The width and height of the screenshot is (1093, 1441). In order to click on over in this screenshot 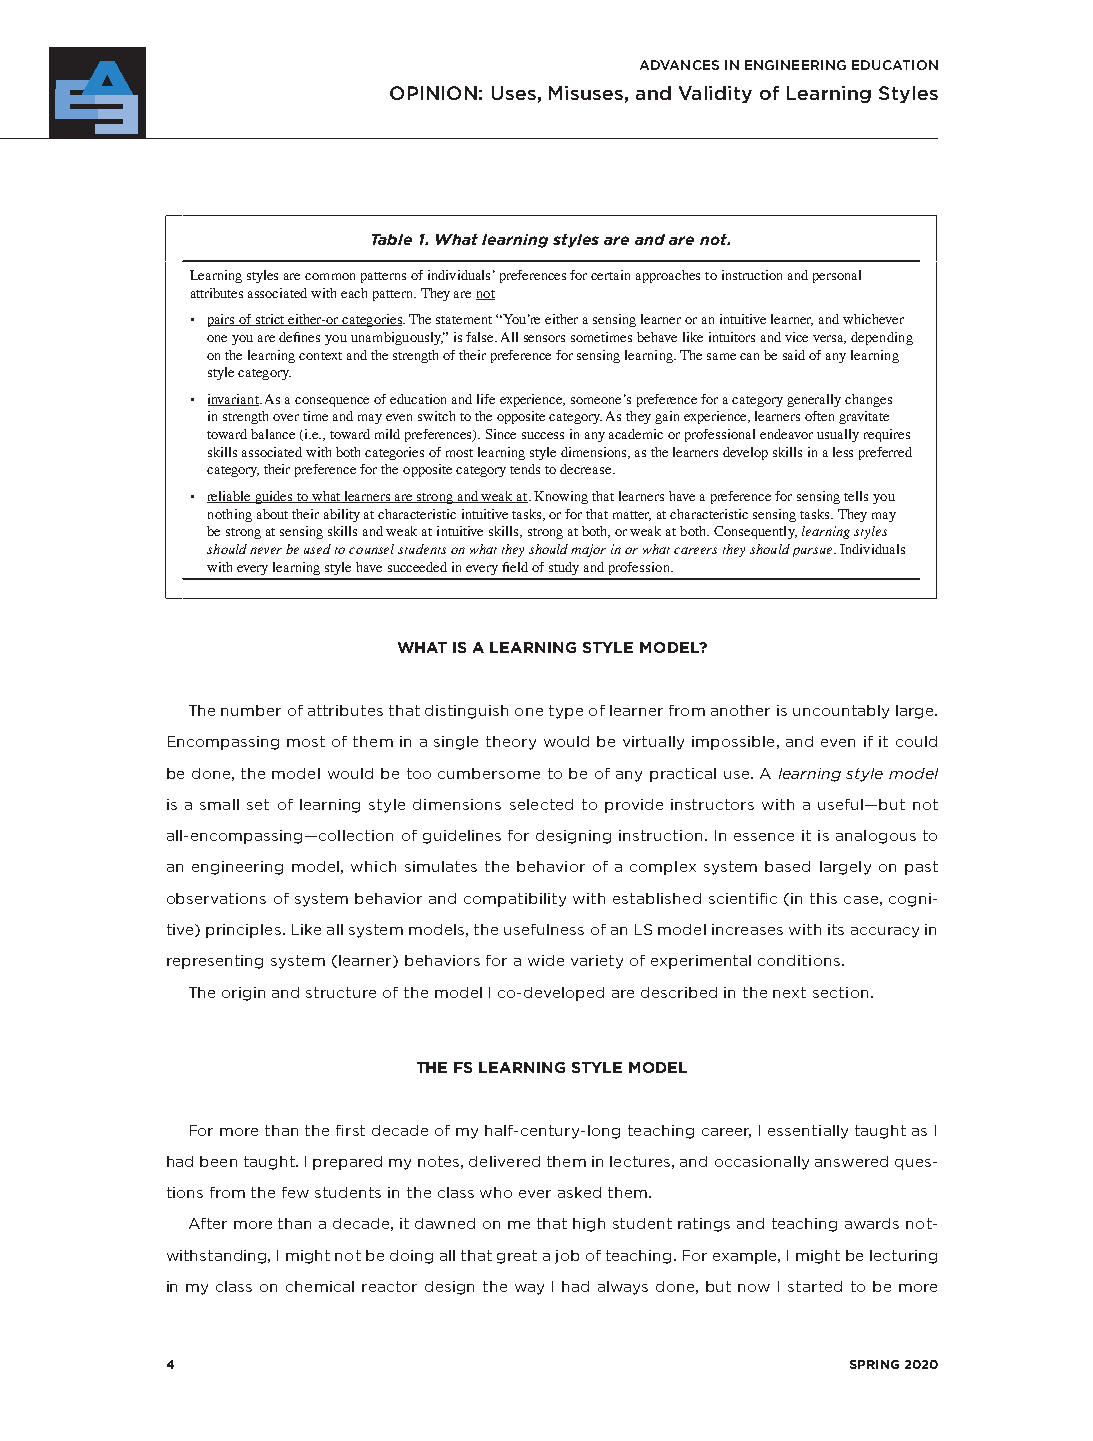, I will do `click(286, 417)`.
